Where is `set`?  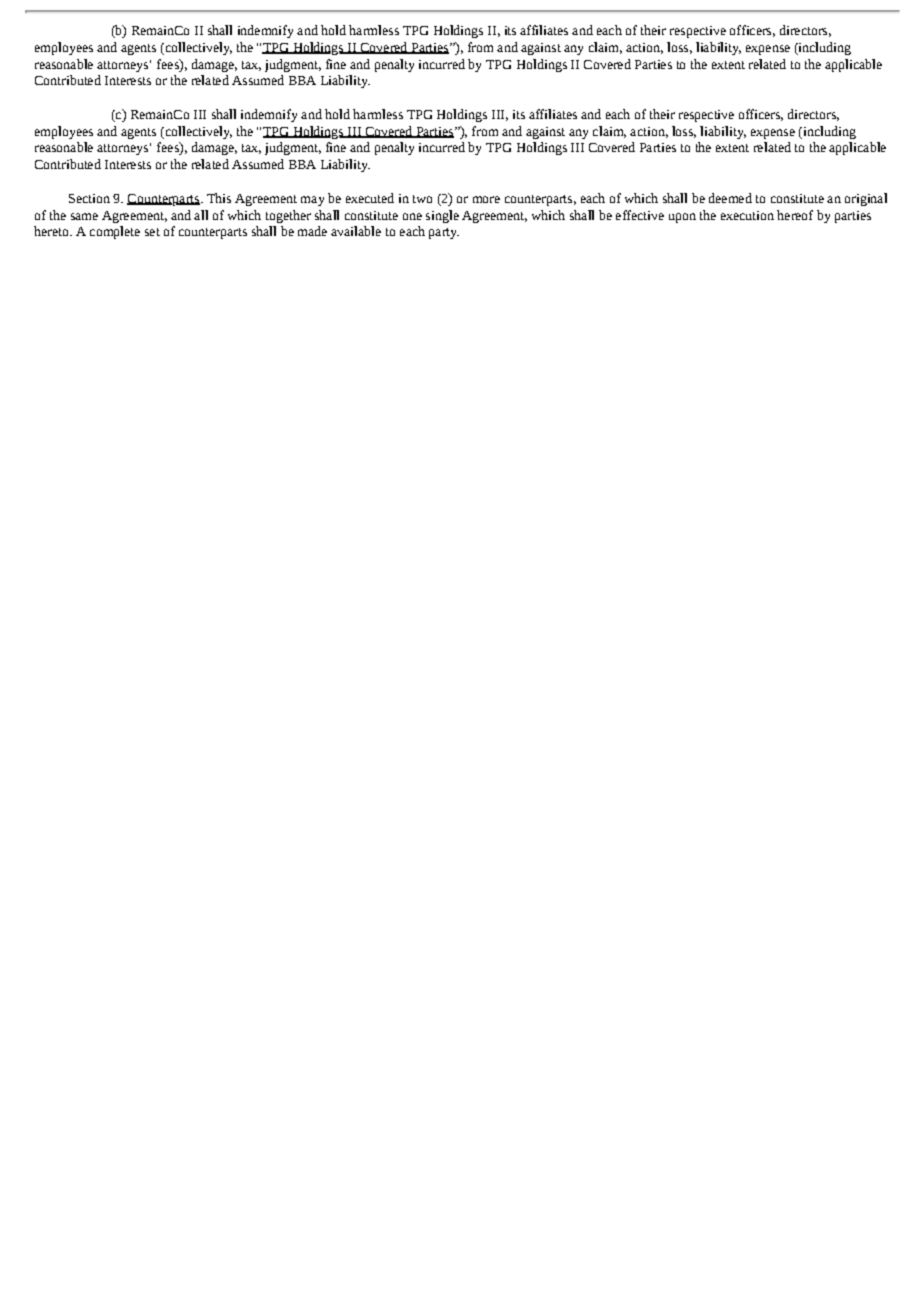
set is located at coordinates (152, 232).
